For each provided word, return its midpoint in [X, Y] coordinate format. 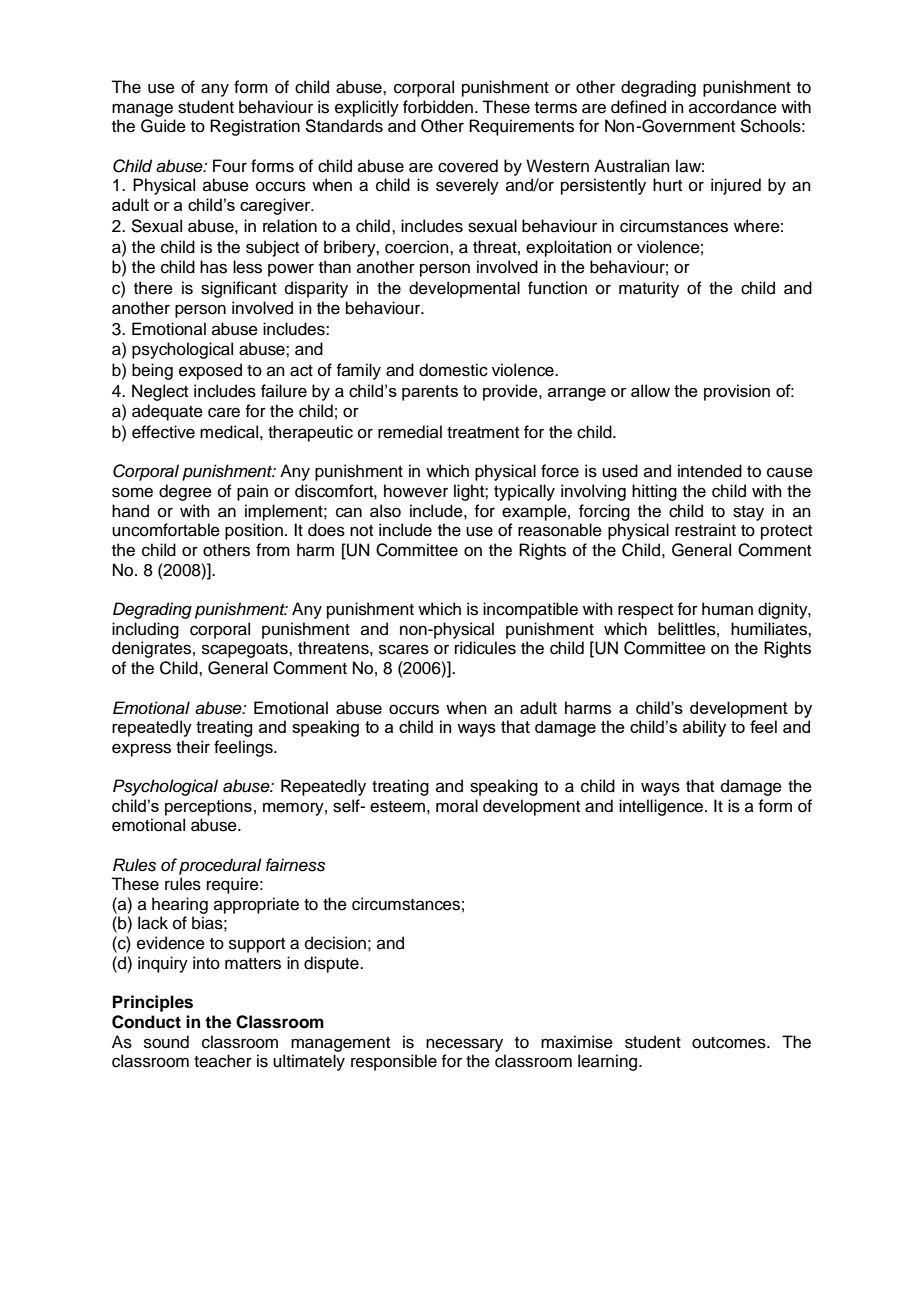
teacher [223, 1061]
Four [230, 166]
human [727, 609]
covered [468, 166]
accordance [733, 107]
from [273, 550]
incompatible [530, 610]
